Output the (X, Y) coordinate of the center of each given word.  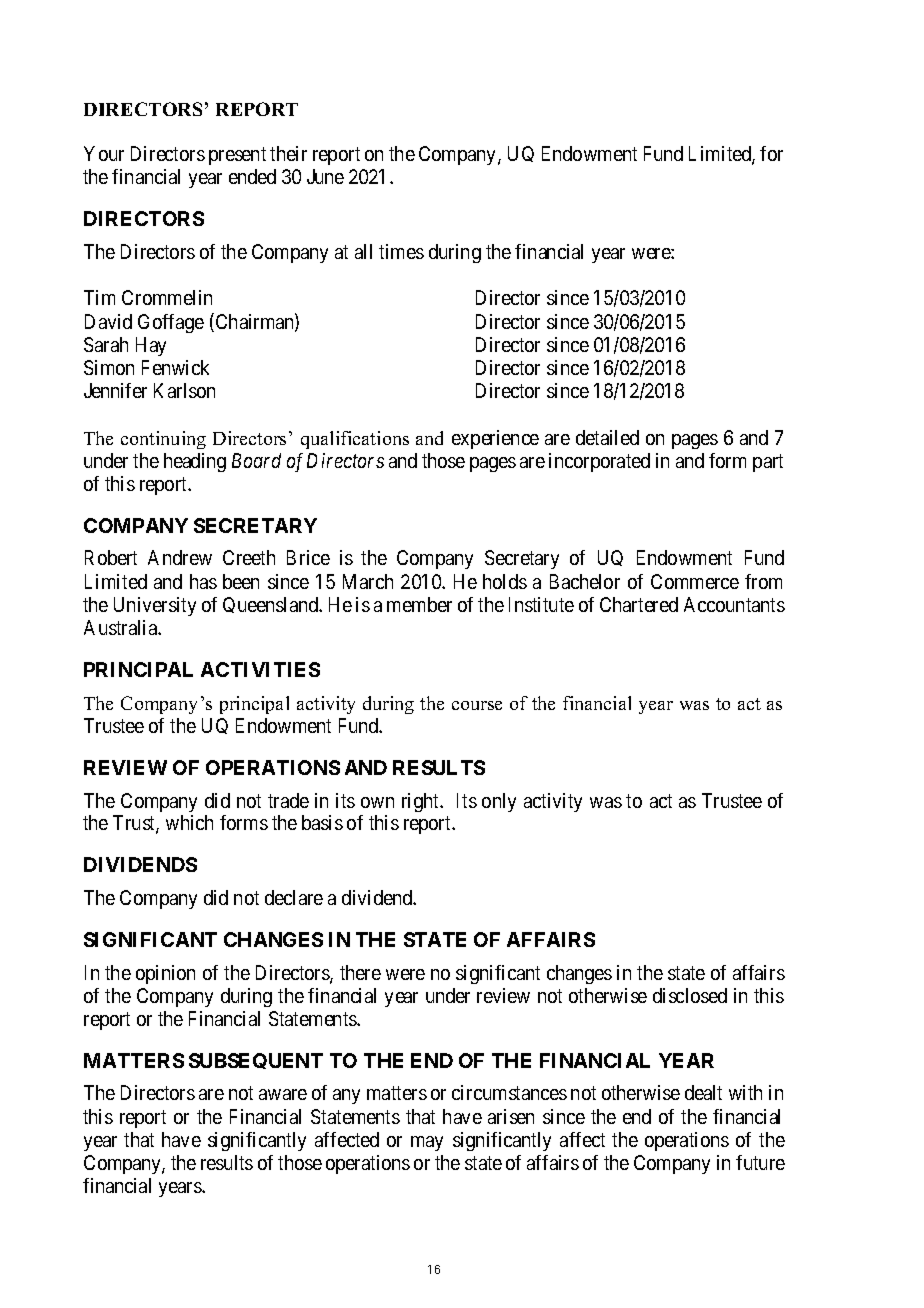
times (401, 251)
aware (283, 1094)
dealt (703, 1092)
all (363, 251)
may (427, 1143)
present (237, 156)
